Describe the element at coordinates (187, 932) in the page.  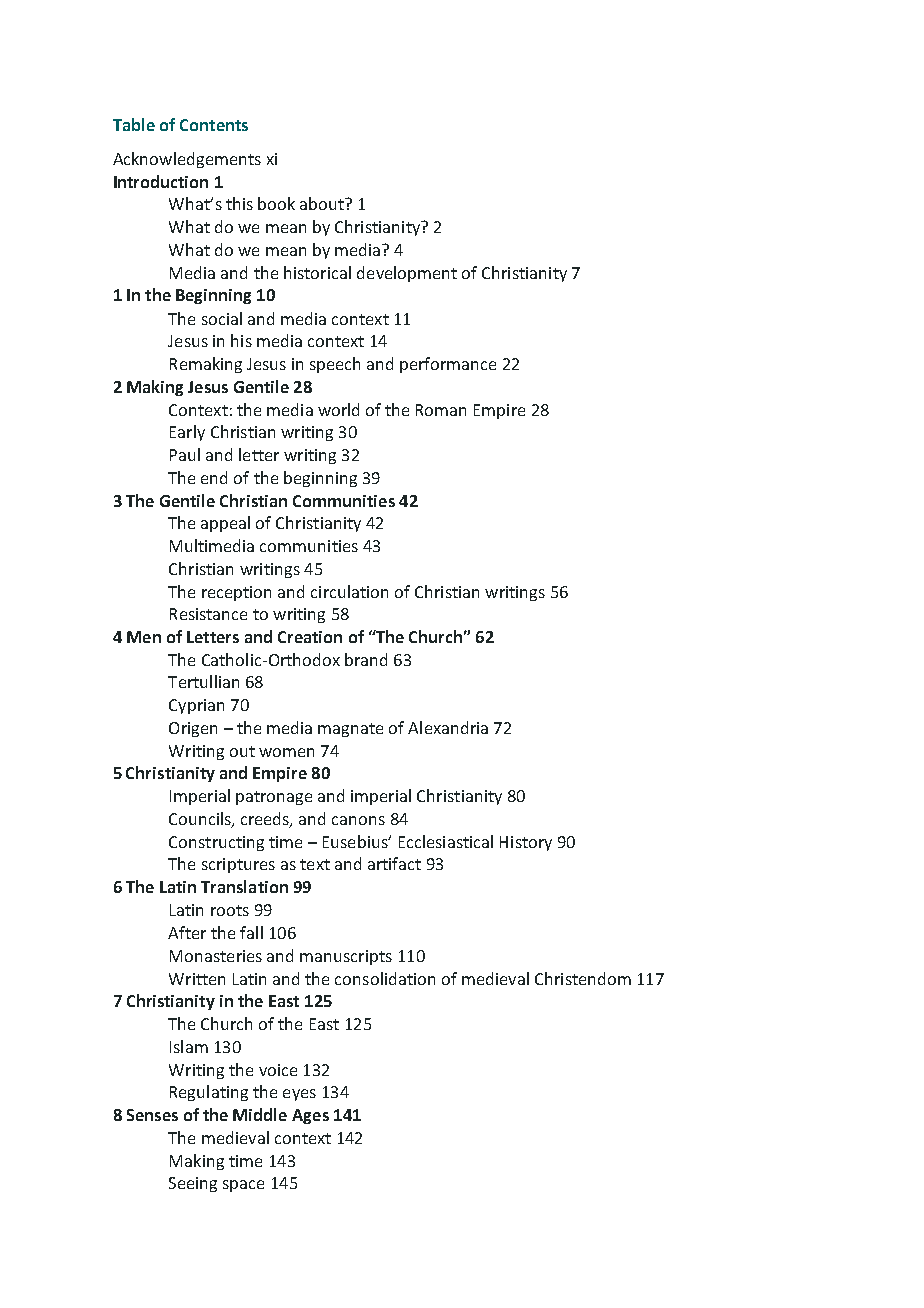
I see `After` at that location.
